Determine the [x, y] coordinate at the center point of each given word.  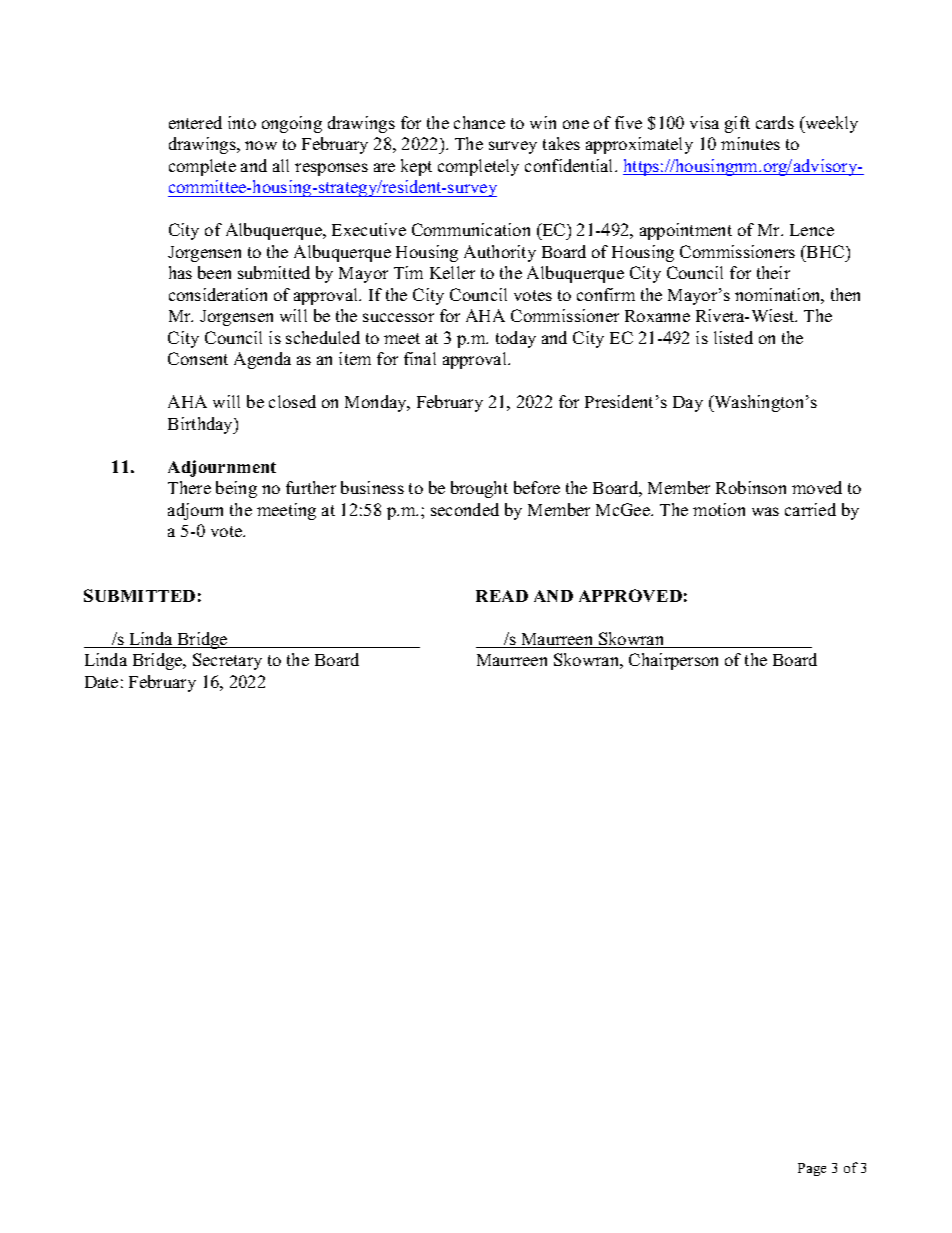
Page [812, 1169]
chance [479, 122]
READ [502, 596]
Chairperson [673, 661]
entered [195, 122]
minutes [750, 143]
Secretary [227, 661]
